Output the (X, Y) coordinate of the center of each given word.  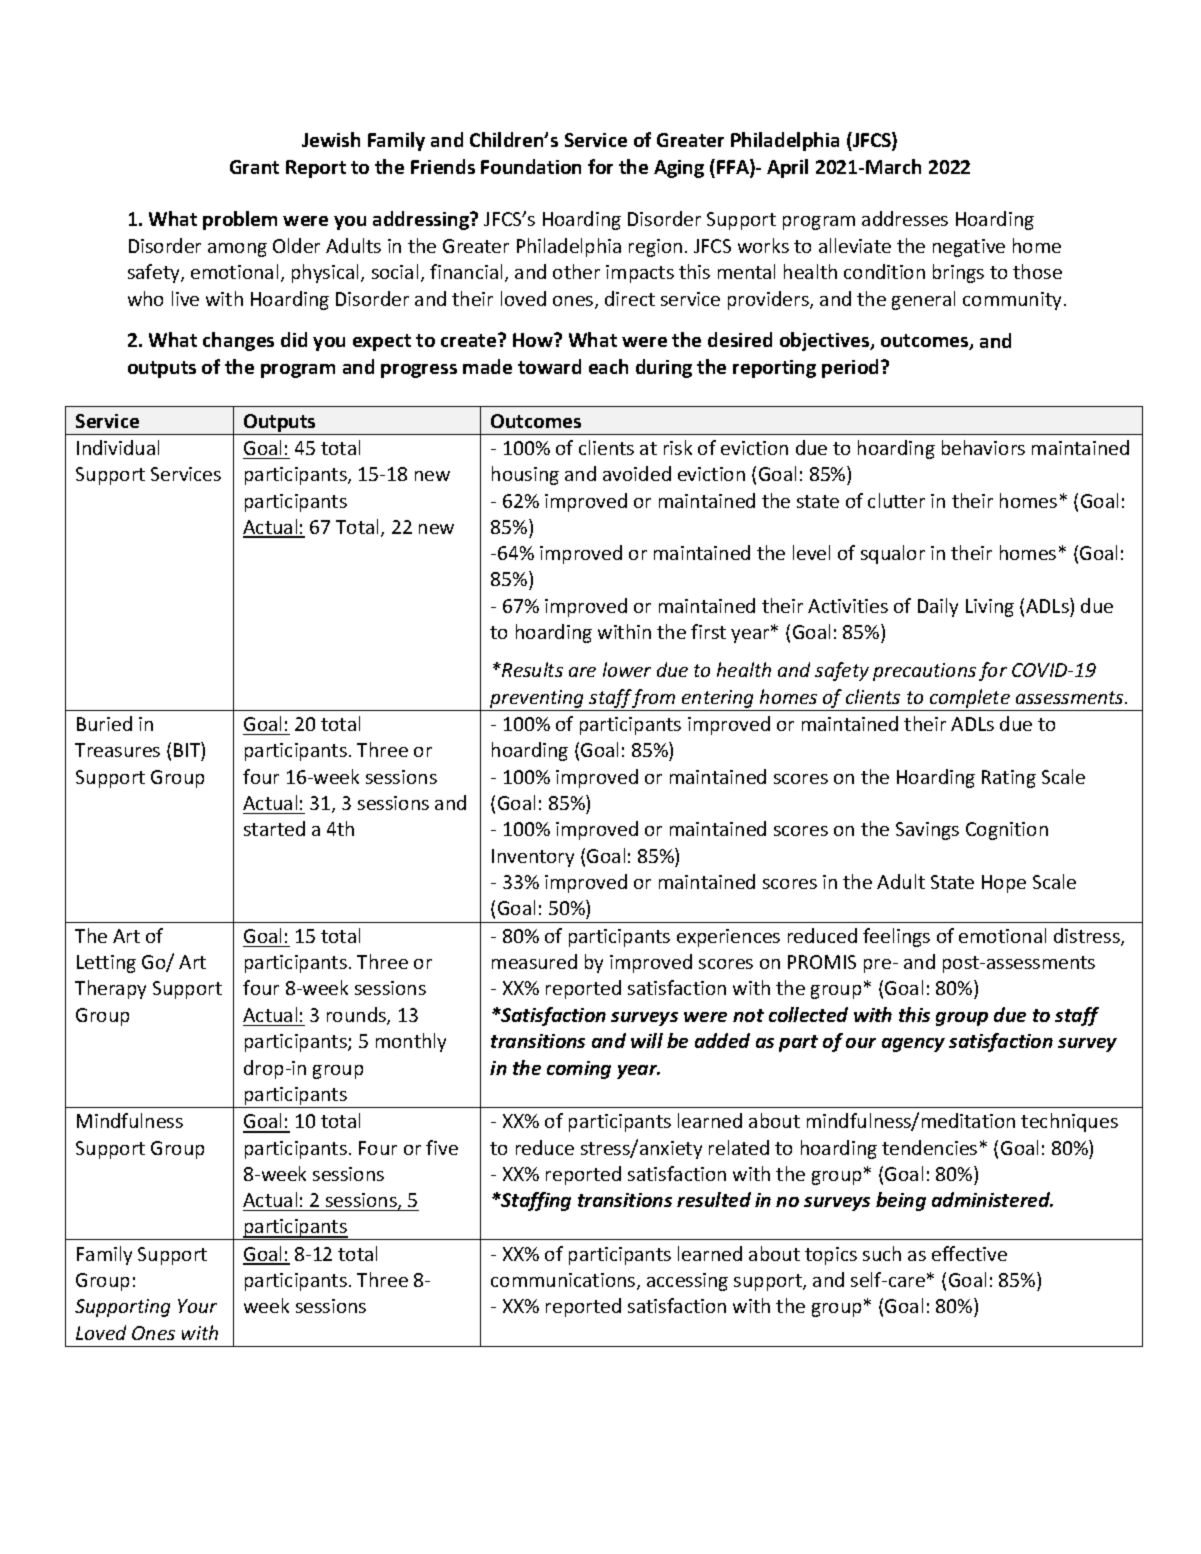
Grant (254, 167)
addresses (905, 218)
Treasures (117, 750)
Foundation (531, 166)
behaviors (983, 447)
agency (913, 1045)
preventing (536, 699)
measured (534, 961)
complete (970, 698)
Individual (118, 447)
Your (197, 1306)
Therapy (110, 989)
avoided (637, 473)
